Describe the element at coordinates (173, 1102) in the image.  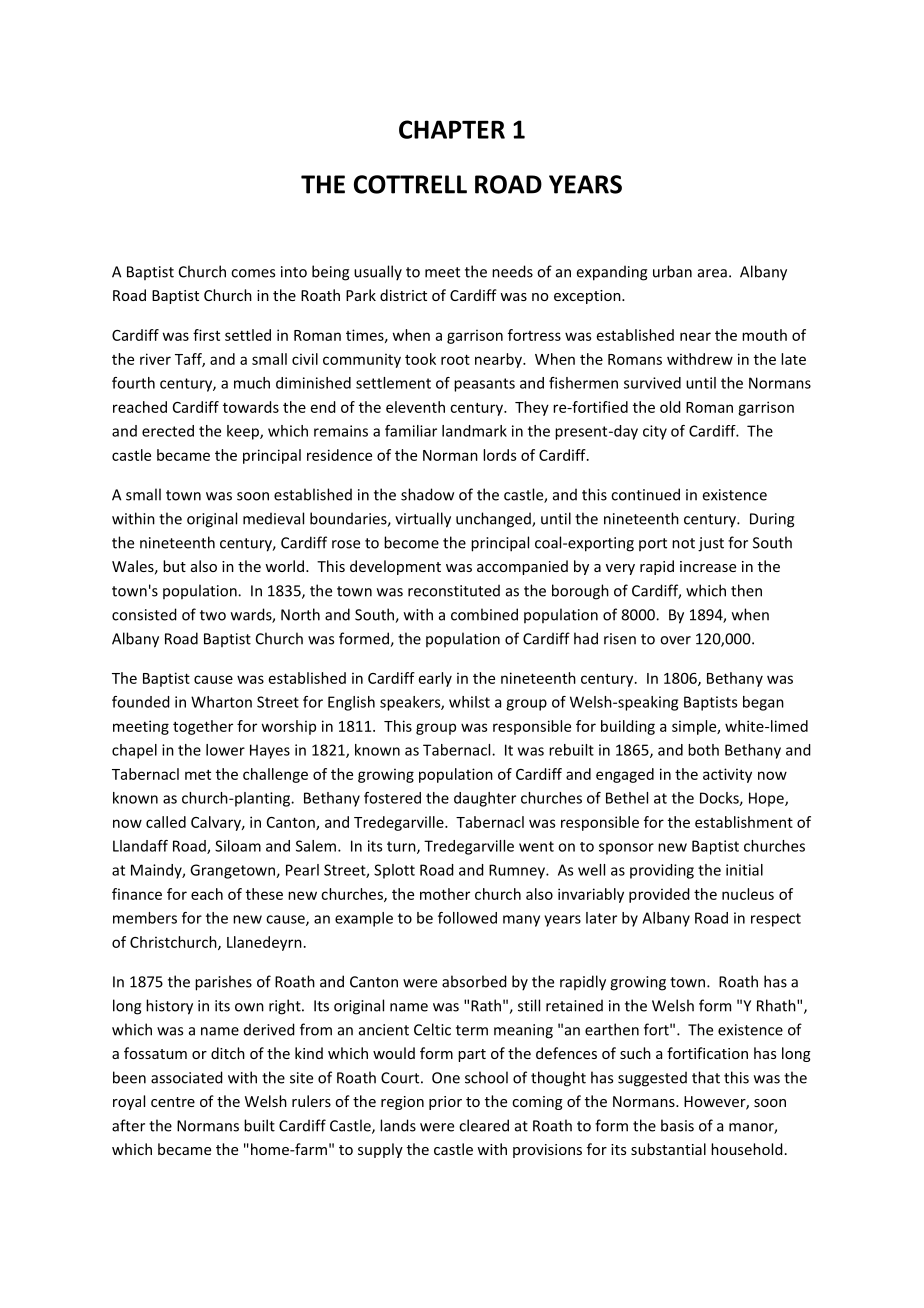
I see `centre` at that location.
